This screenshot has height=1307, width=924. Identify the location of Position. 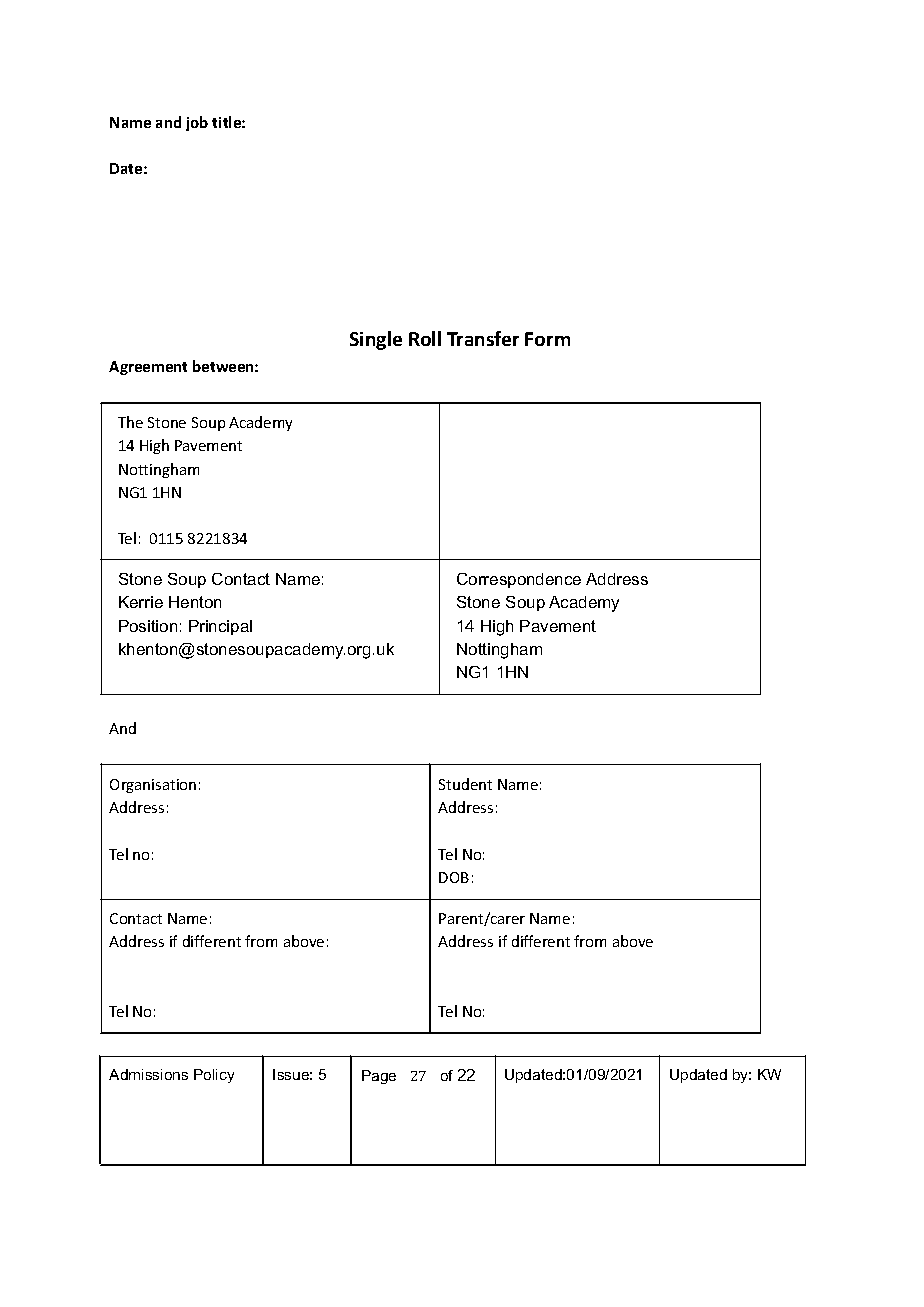
(148, 626).
